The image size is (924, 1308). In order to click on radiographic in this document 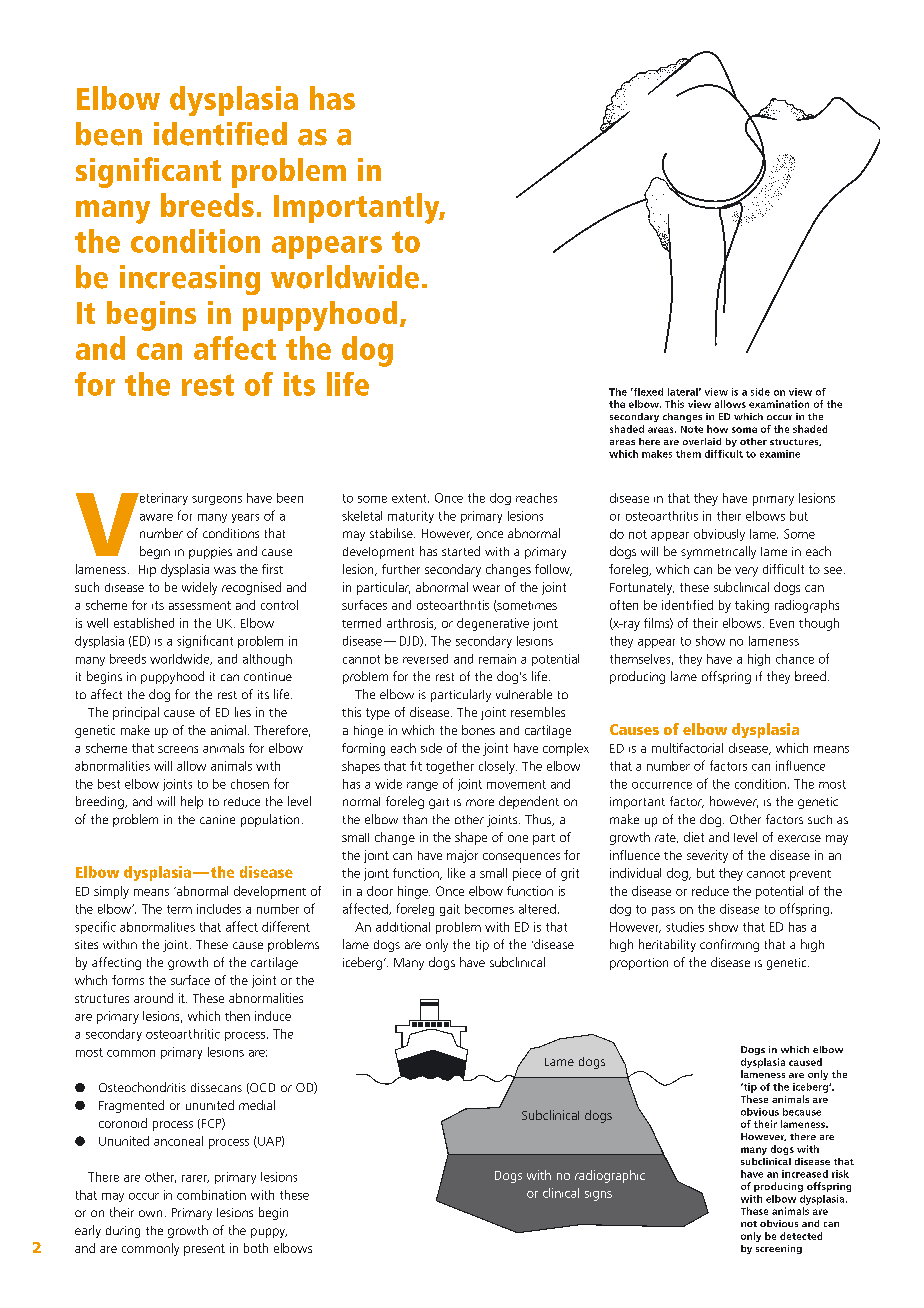, I will do `click(610, 1176)`.
